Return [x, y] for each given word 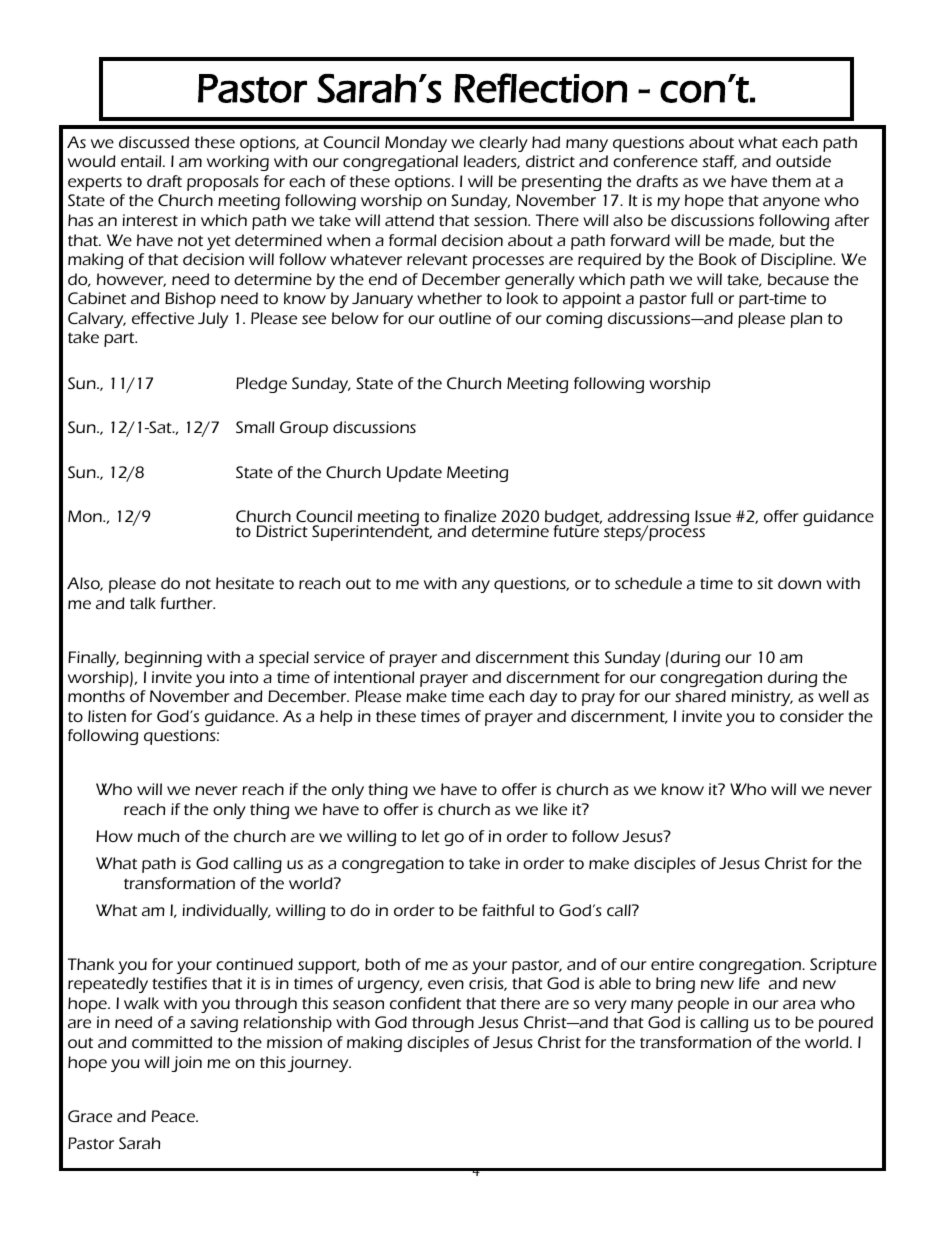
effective [163, 318]
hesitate [245, 583]
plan [806, 320]
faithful [508, 910]
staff [719, 162]
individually [226, 912]
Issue [713, 516]
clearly [503, 144]
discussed [154, 142]
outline [465, 318]
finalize [470, 516]
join [186, 1064]
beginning [163, 659]
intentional [374, 677]
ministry [762, 698]
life [749, 983]
